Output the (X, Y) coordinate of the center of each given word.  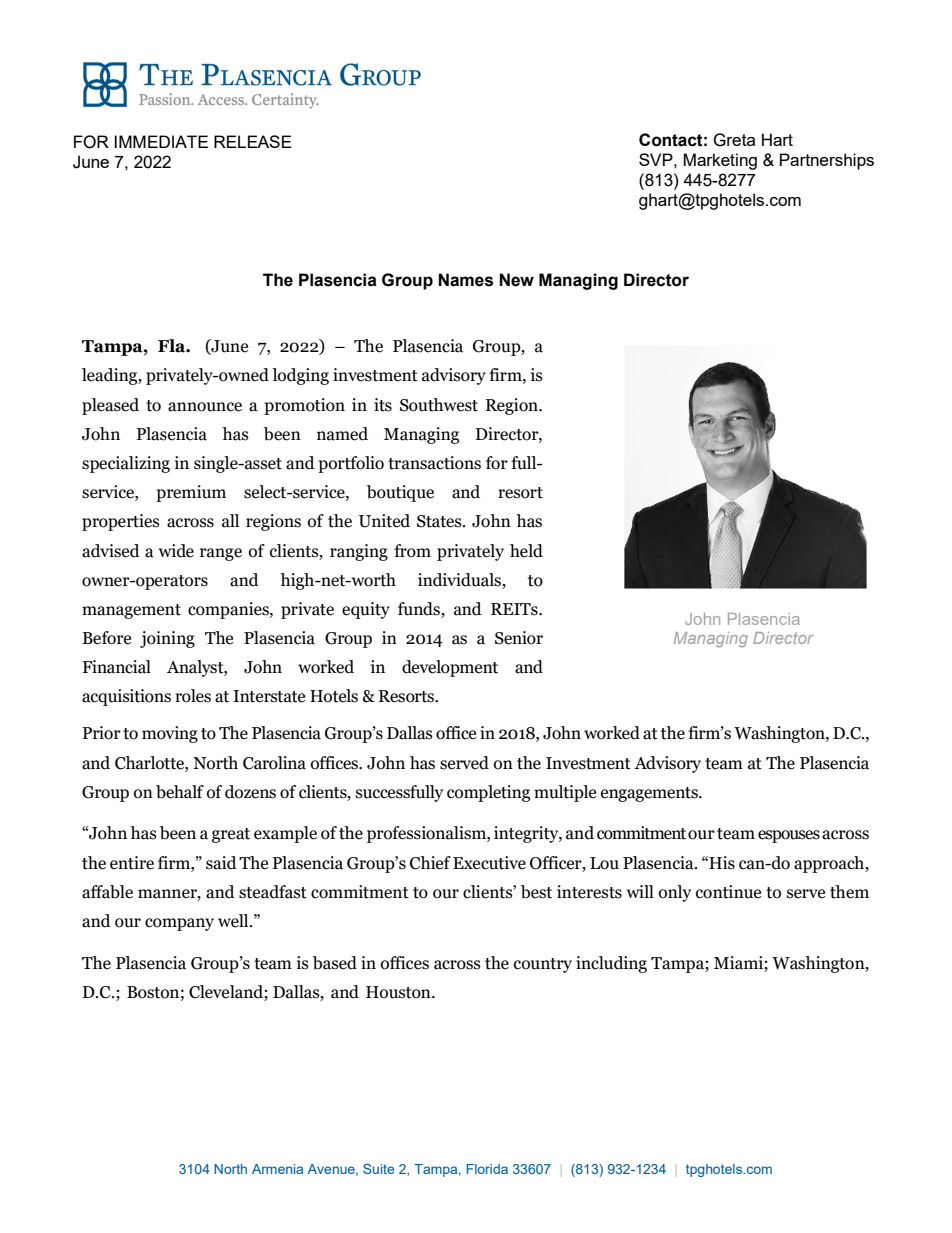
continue (728, 892)
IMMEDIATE (161, 141)
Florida (487, 1169)
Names (465, 280)
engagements (650, 794)
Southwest (439, 405)
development (450, 668)
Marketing (720, 161)
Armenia (277, 1169)
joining (167, 639)
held (526, 551)
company (179, 924)
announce (205, 407)
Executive (489, 863)
